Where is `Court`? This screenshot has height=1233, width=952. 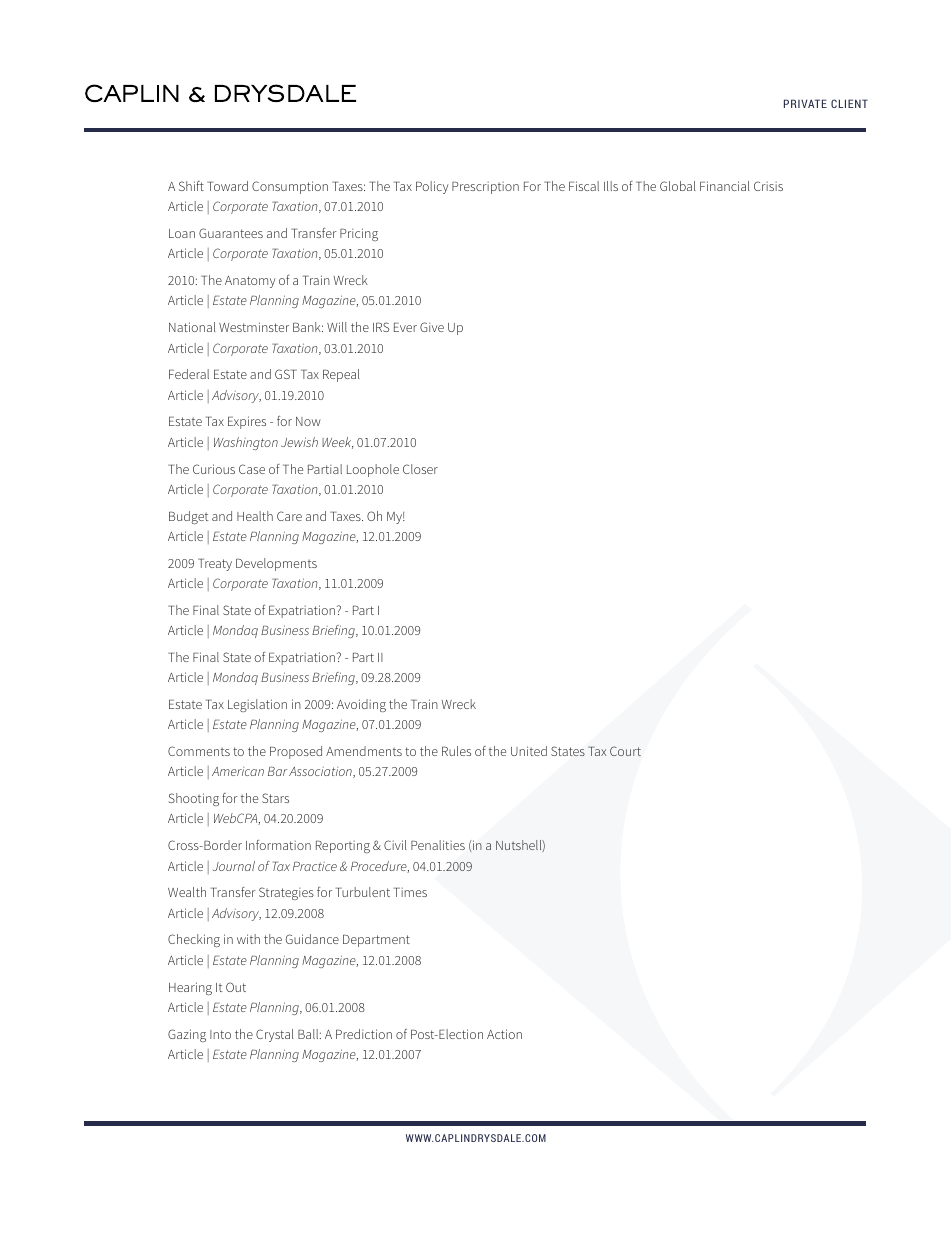 Court is located at coordinates (625, 751).
